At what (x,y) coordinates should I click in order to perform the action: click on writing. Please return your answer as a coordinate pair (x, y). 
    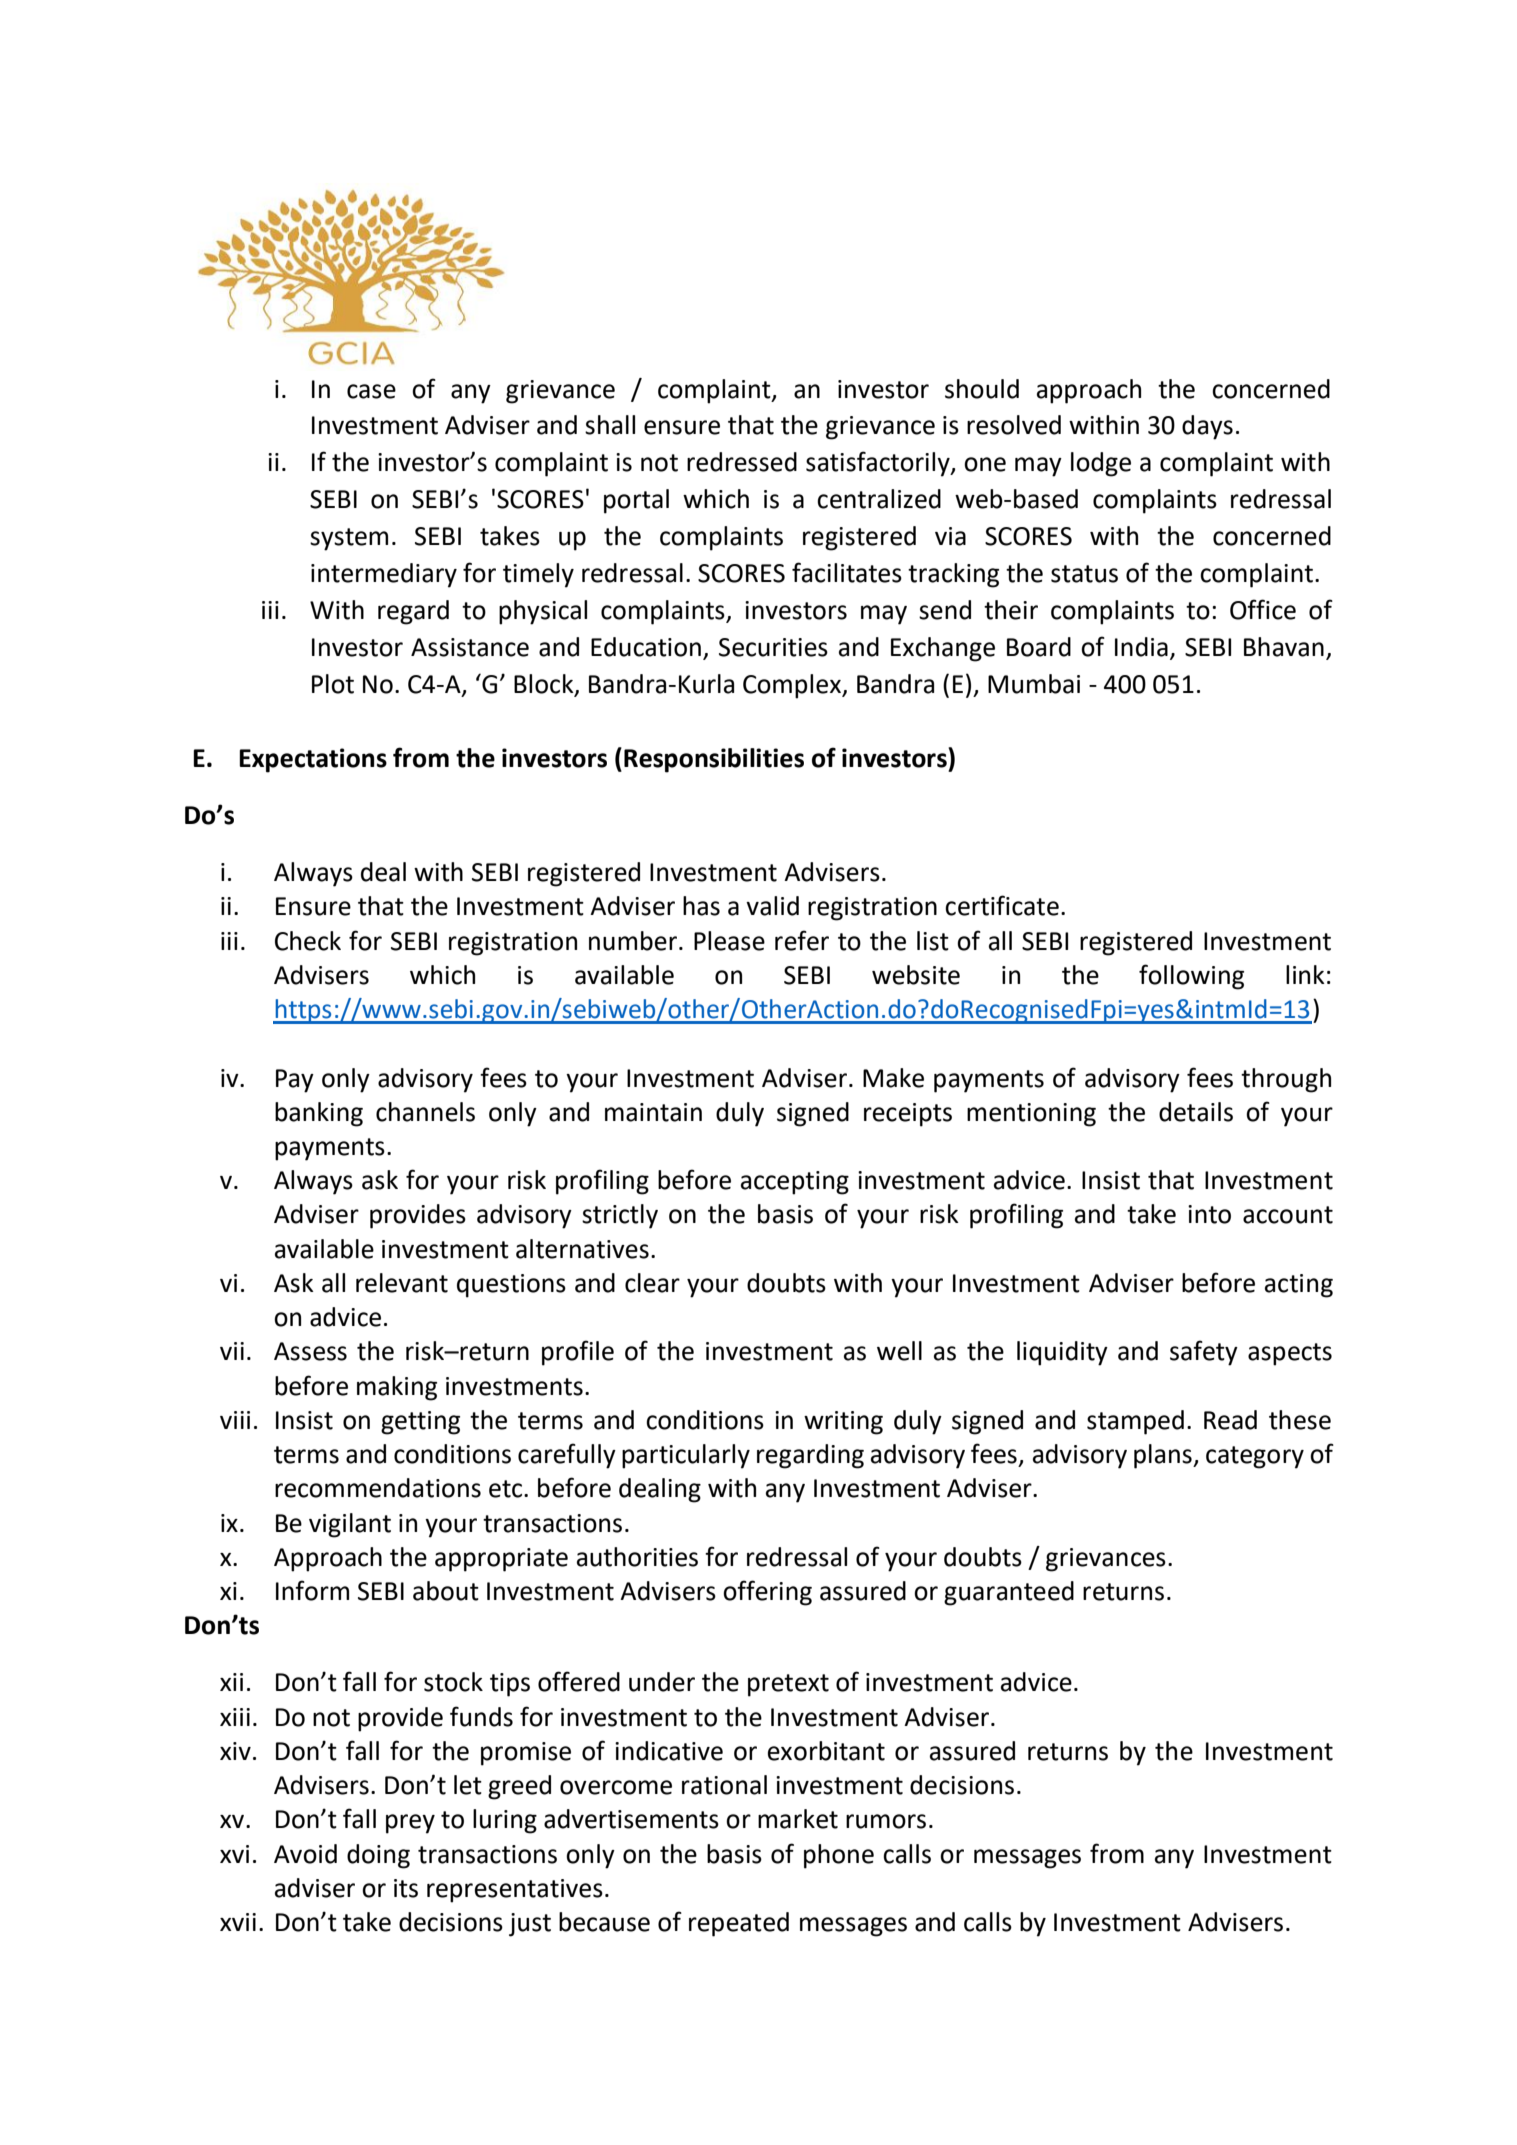
    Looking at the image, I should click on (843, 1423).
